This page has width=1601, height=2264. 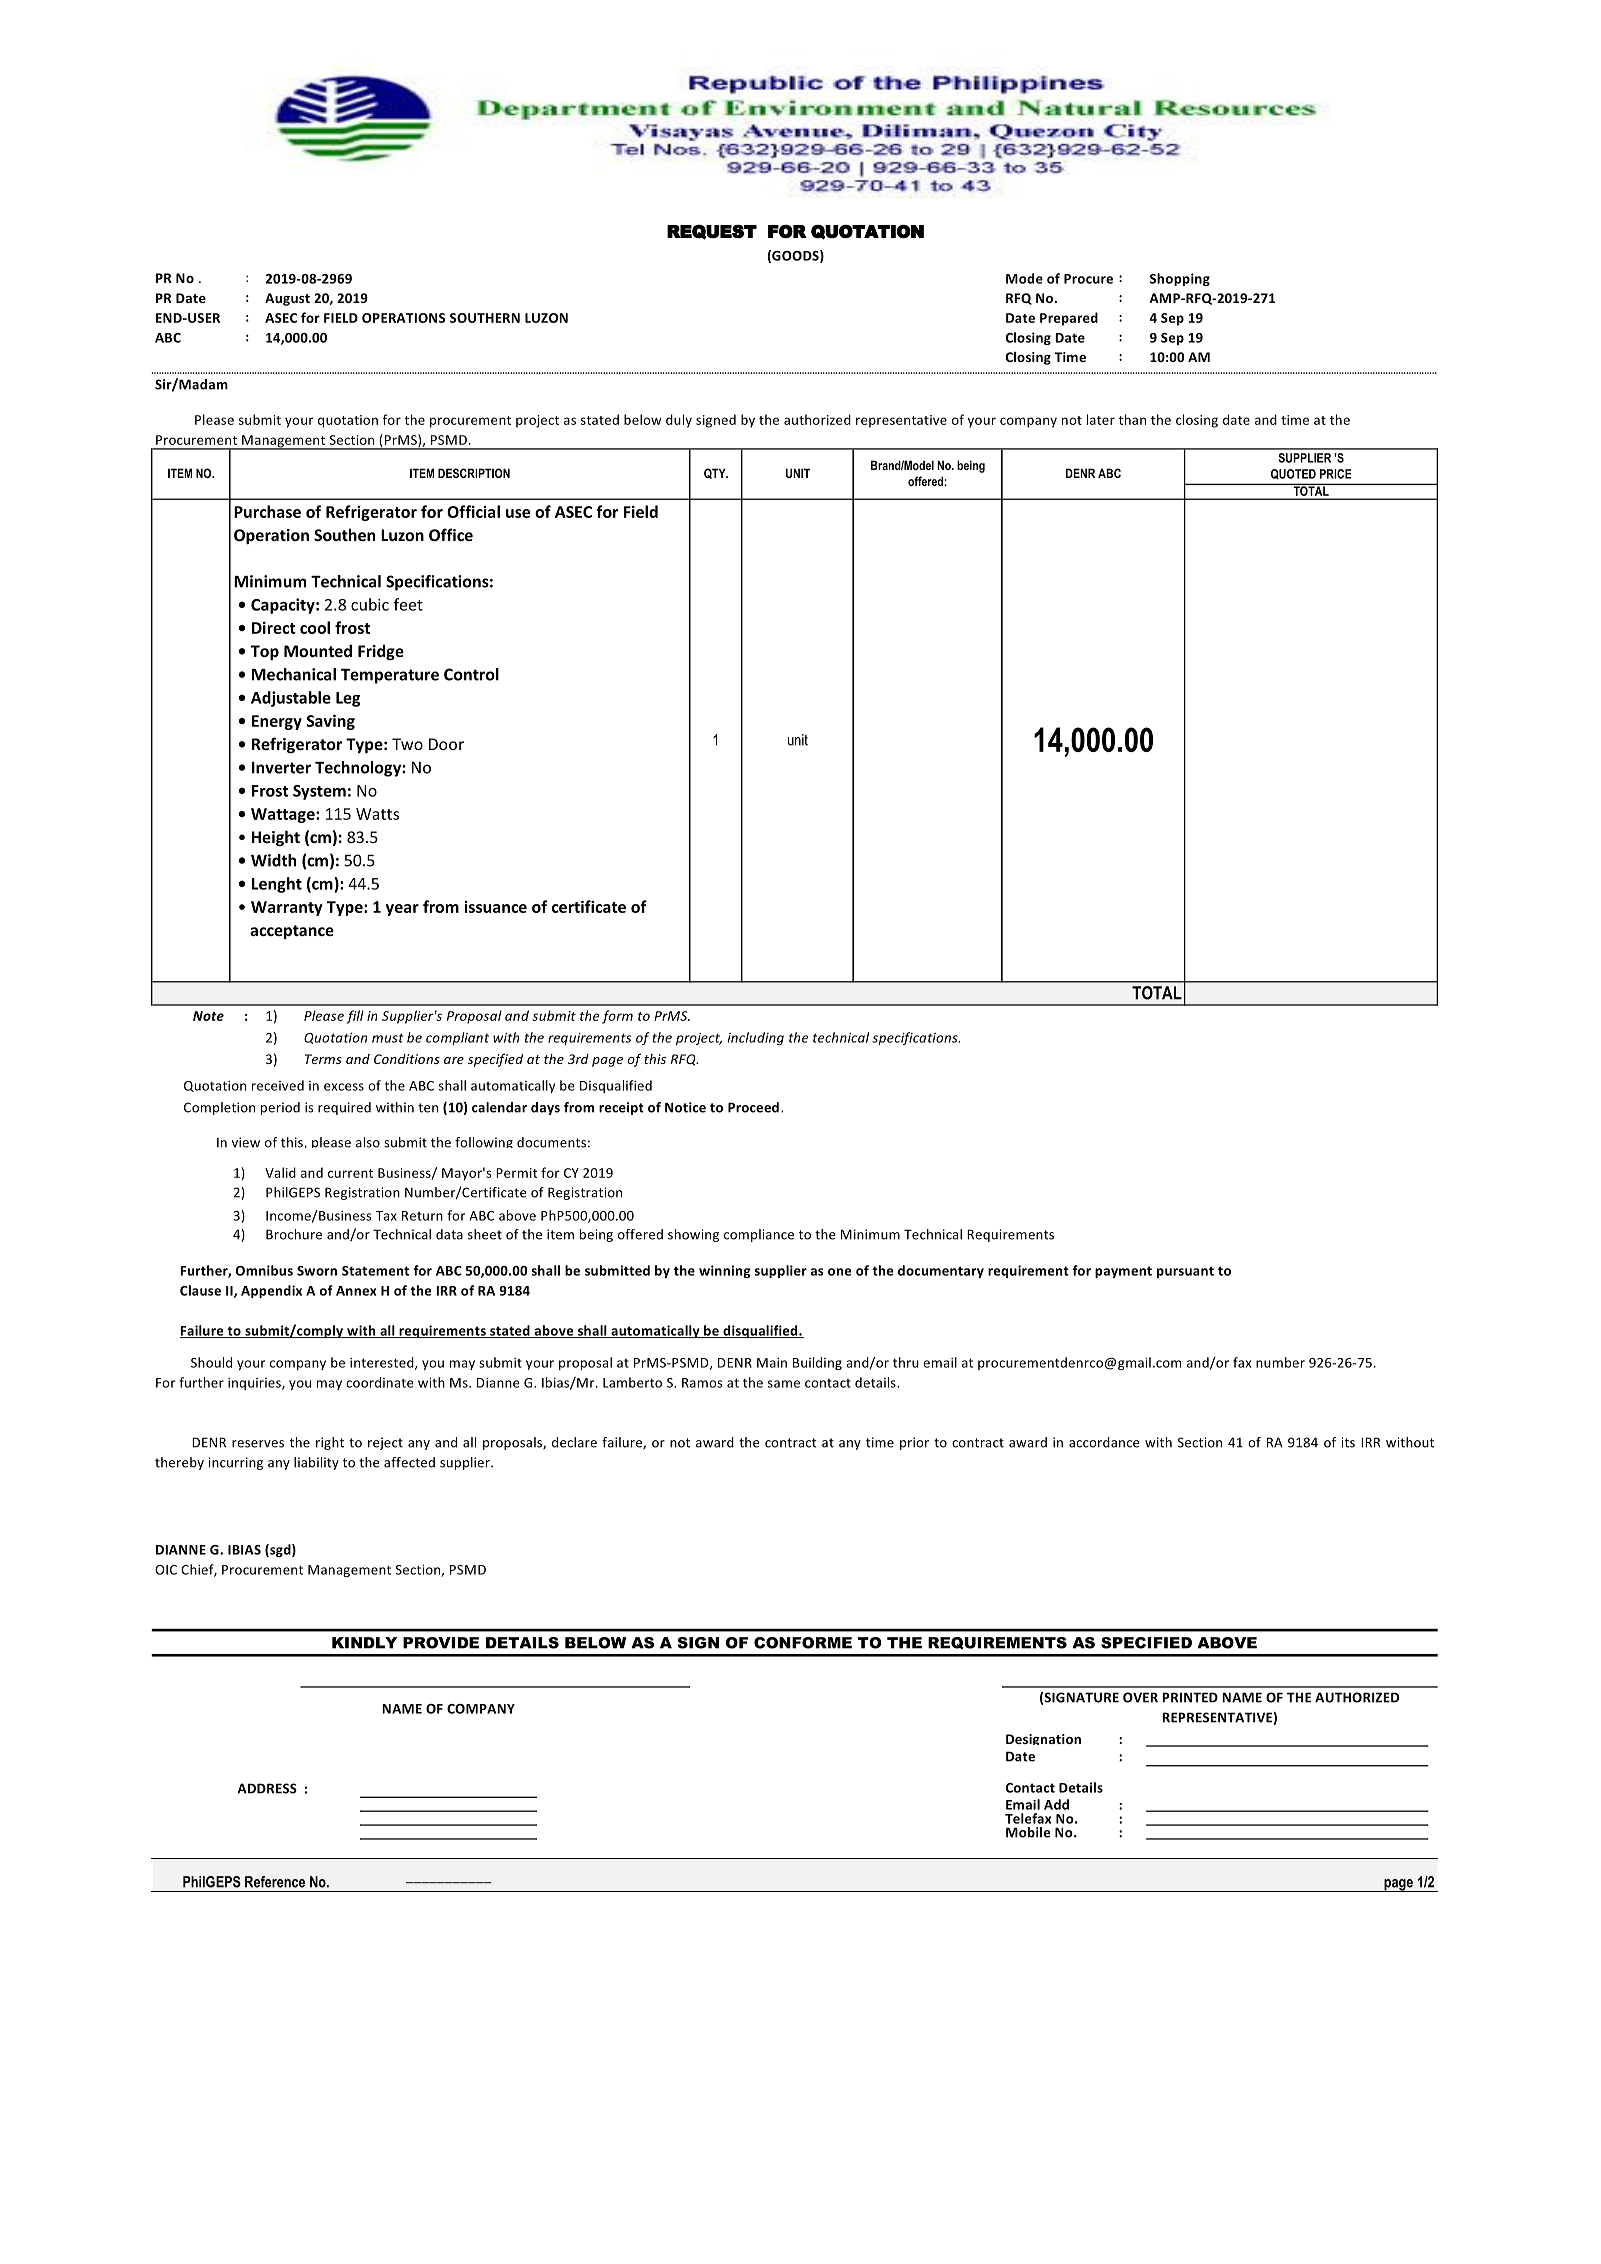 What do you see at coordinates (712, 232) in the page?
I see `REQUEST` at bounding box center [712, 232].
